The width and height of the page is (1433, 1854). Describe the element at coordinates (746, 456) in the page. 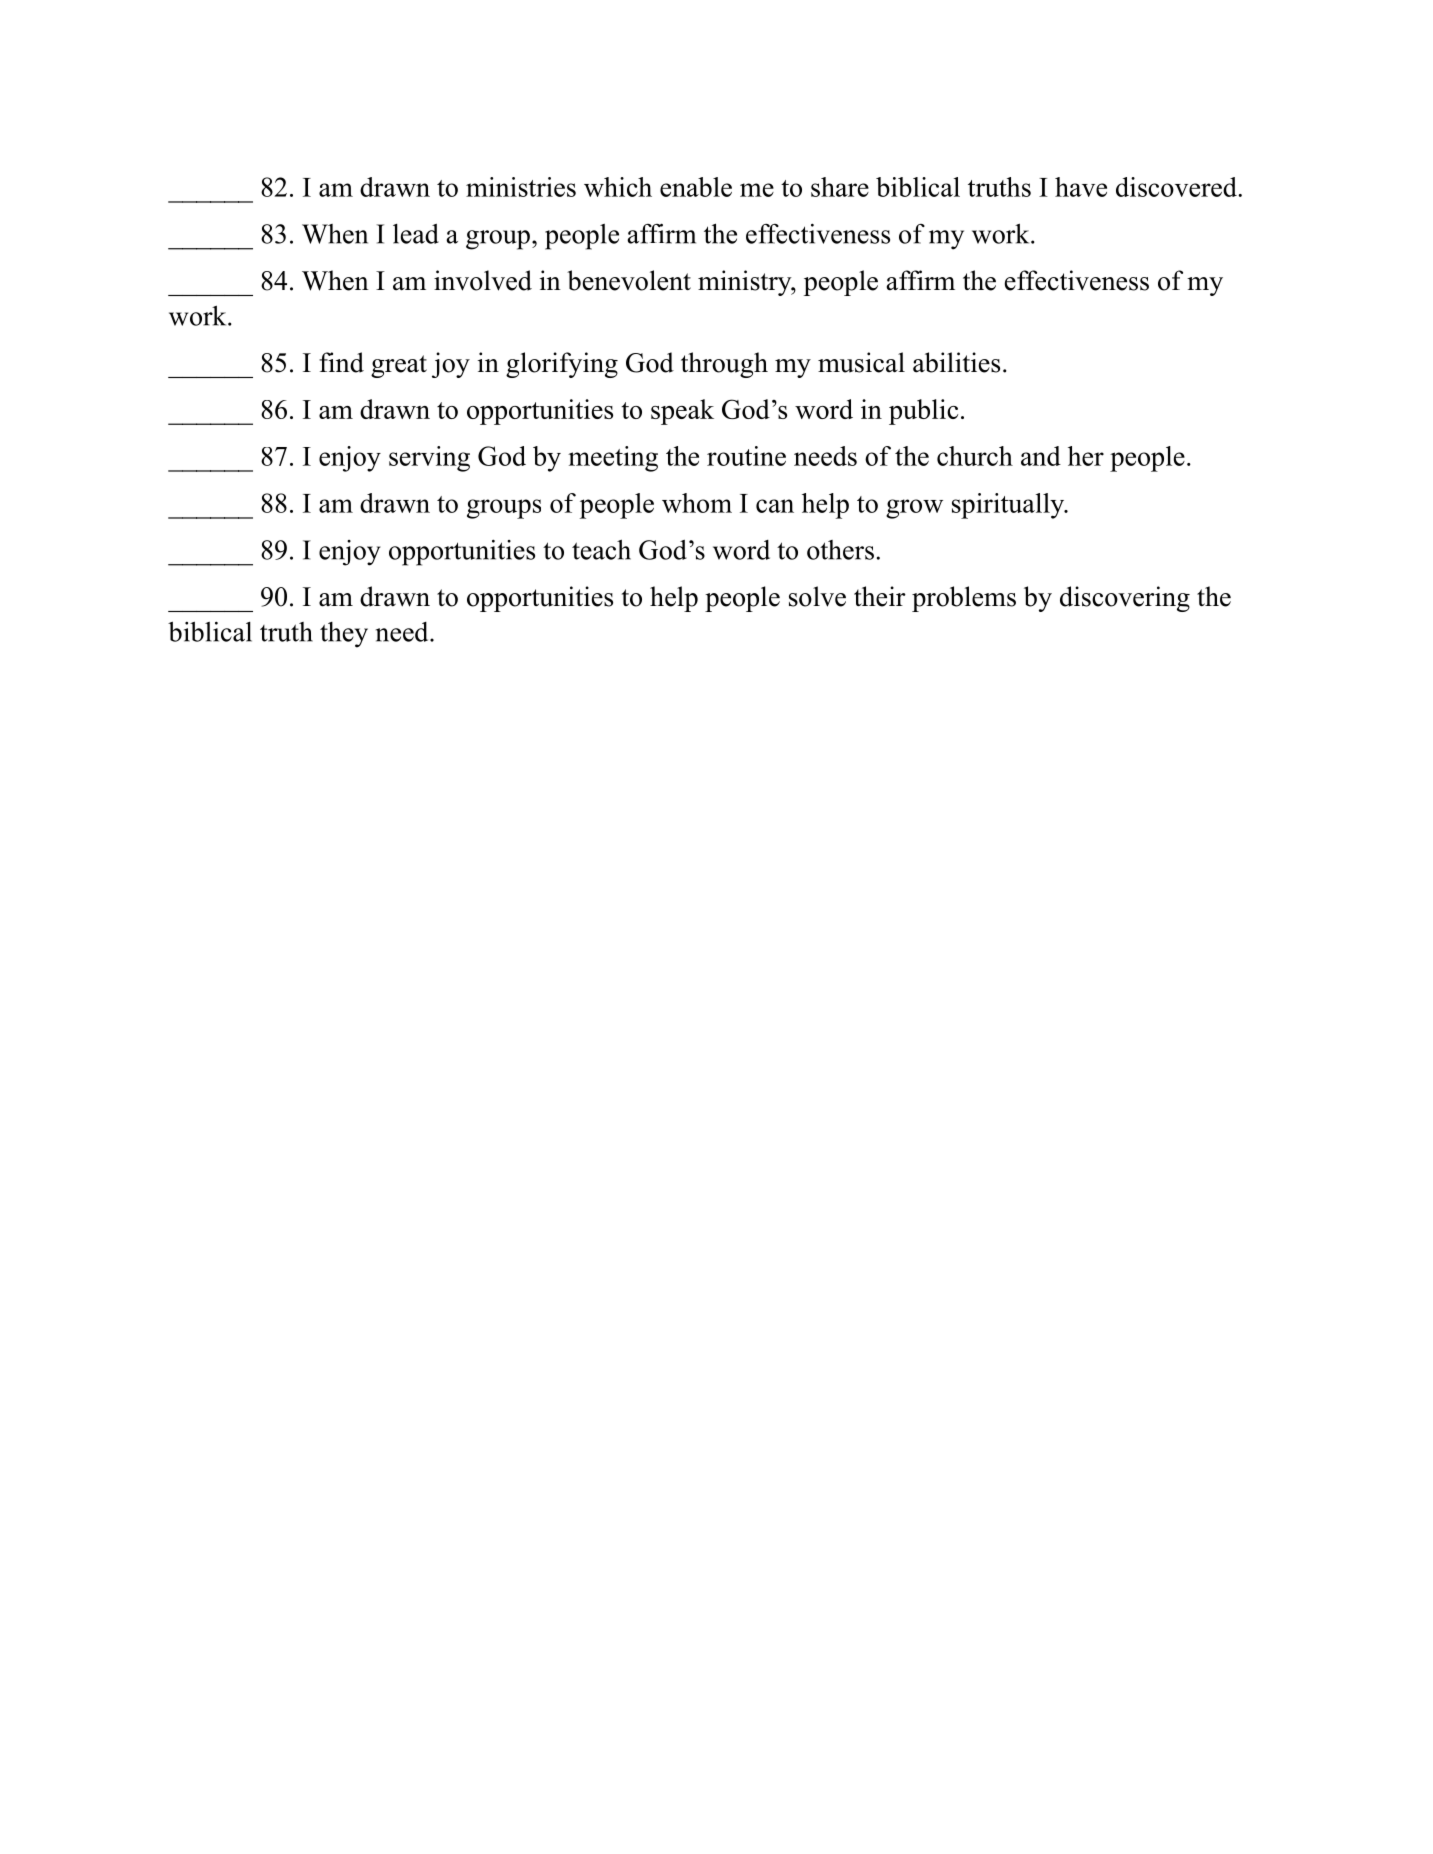

I see `routine` at that location.
